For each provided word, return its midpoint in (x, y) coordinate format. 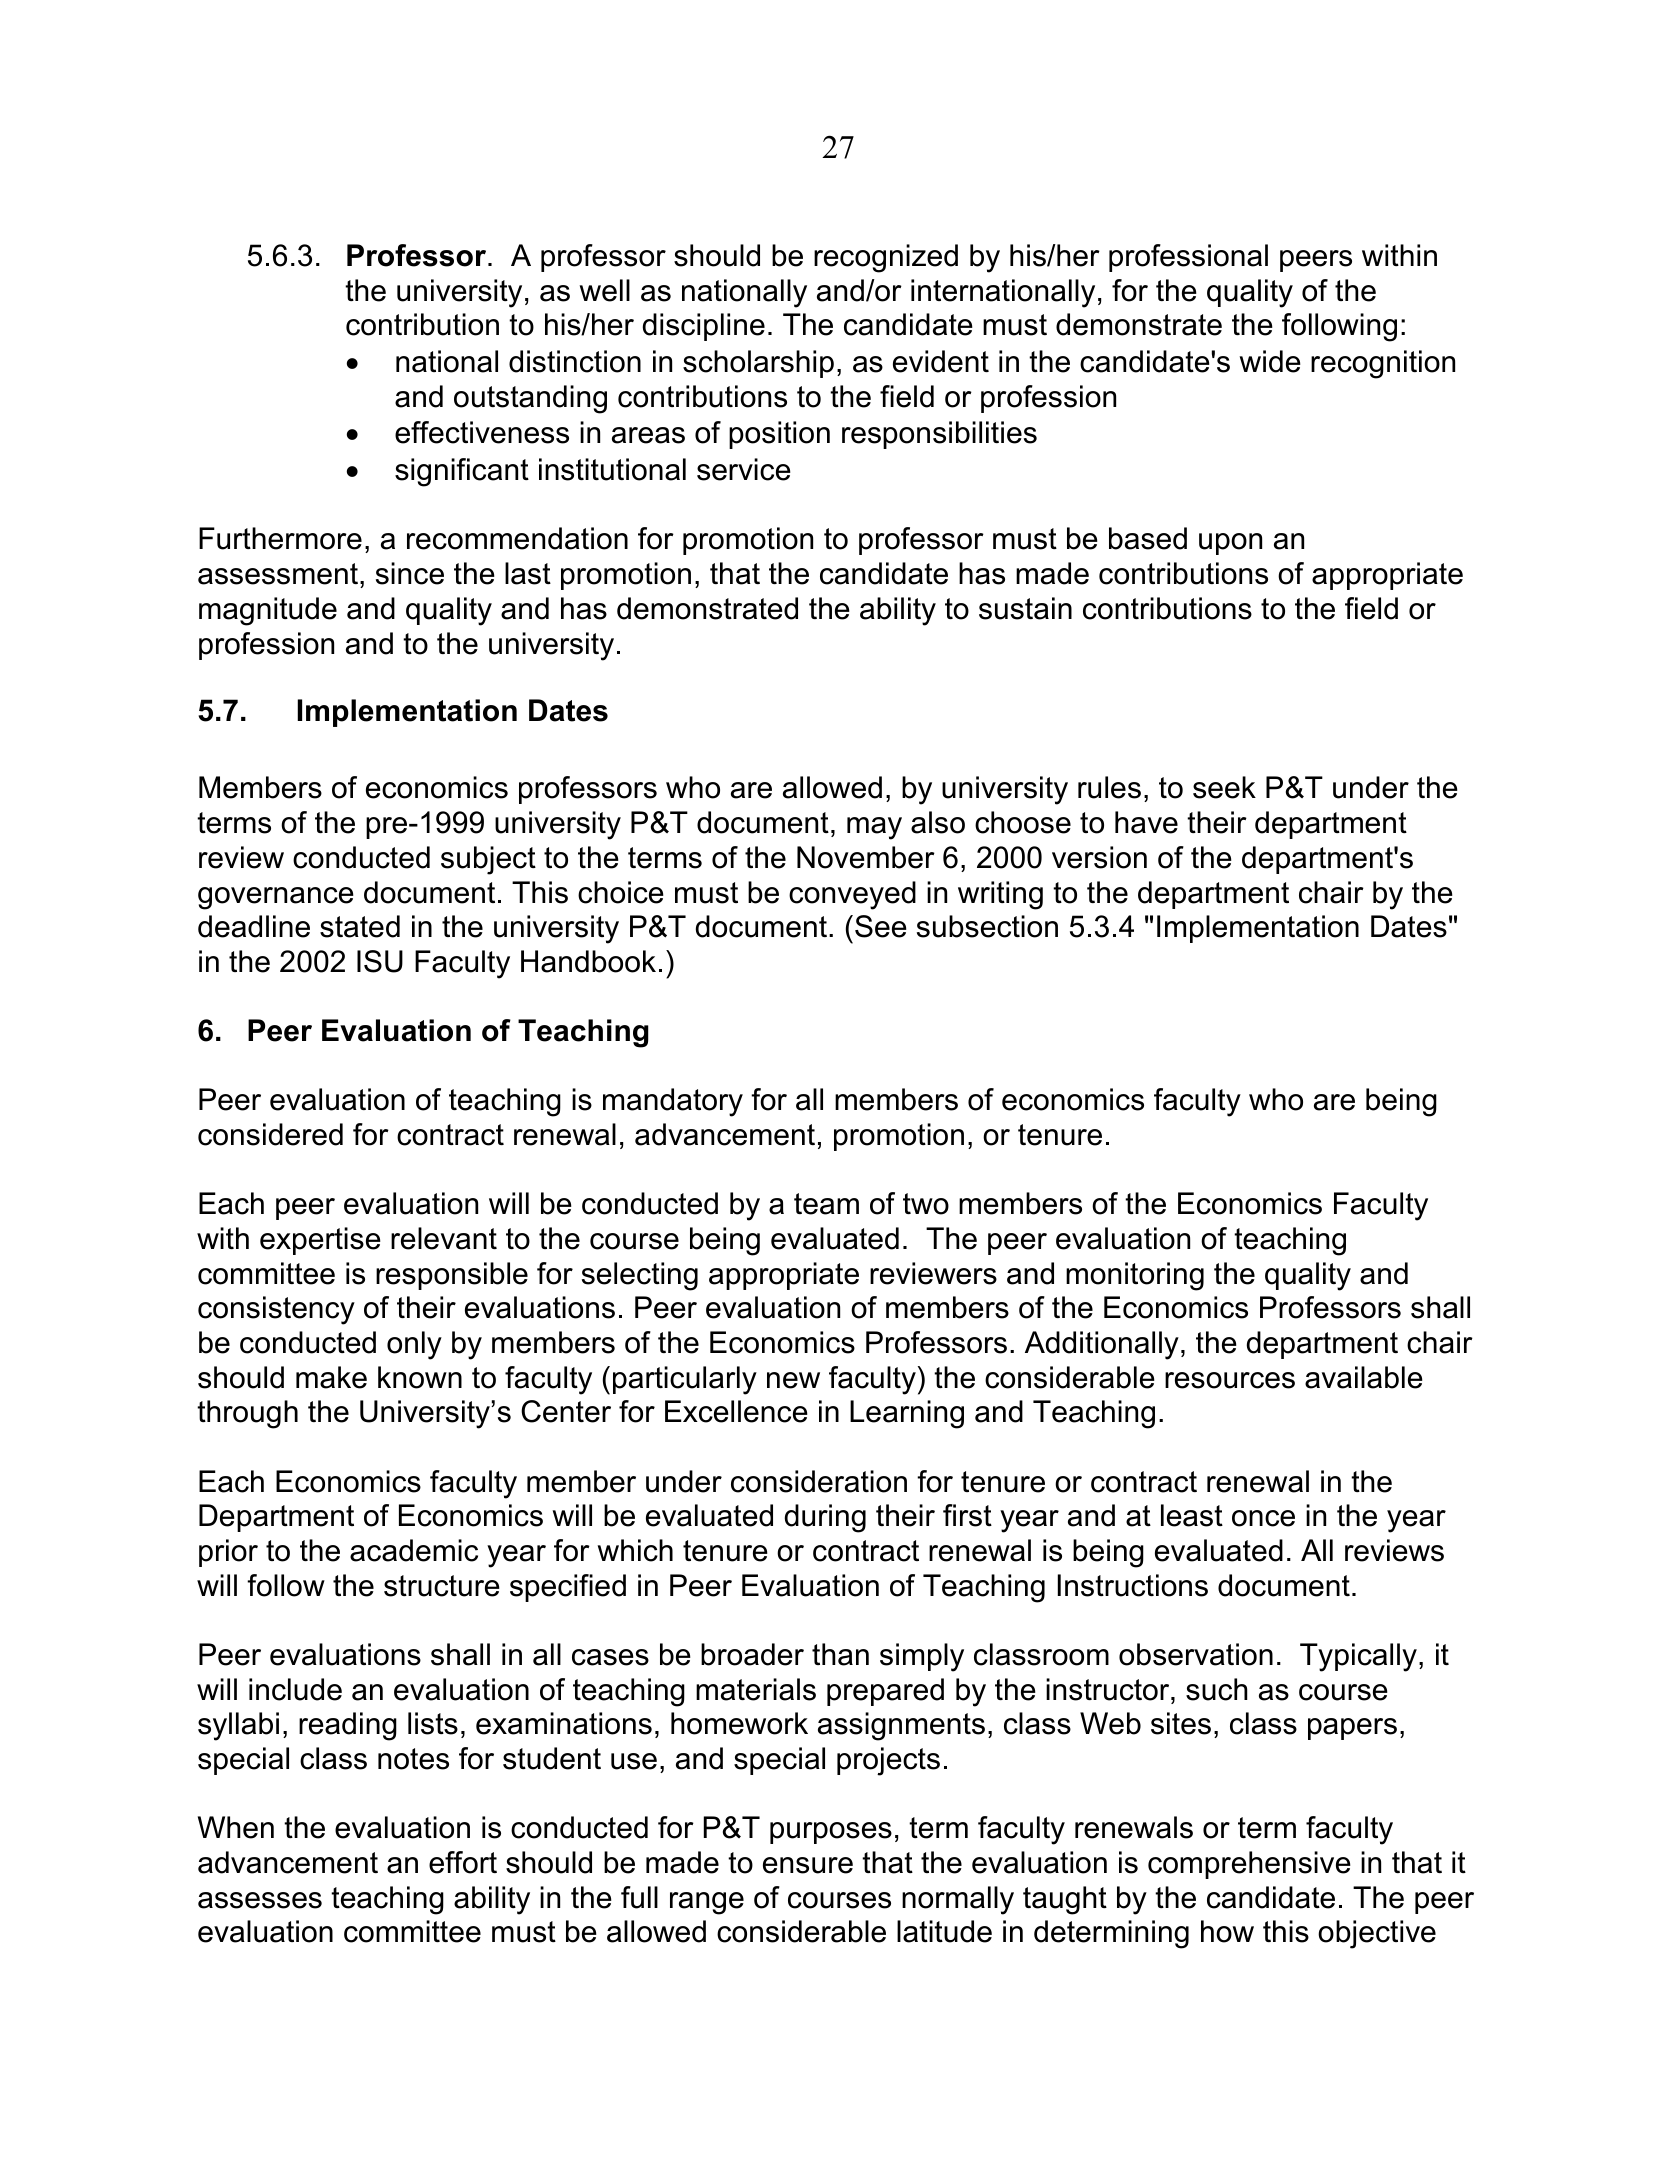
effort (463, 1862)
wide (1270, 361)
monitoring (1135, 1276)
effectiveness (482, 432)
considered (270, 1134)
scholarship (758, 364)
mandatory (673, 1102)
